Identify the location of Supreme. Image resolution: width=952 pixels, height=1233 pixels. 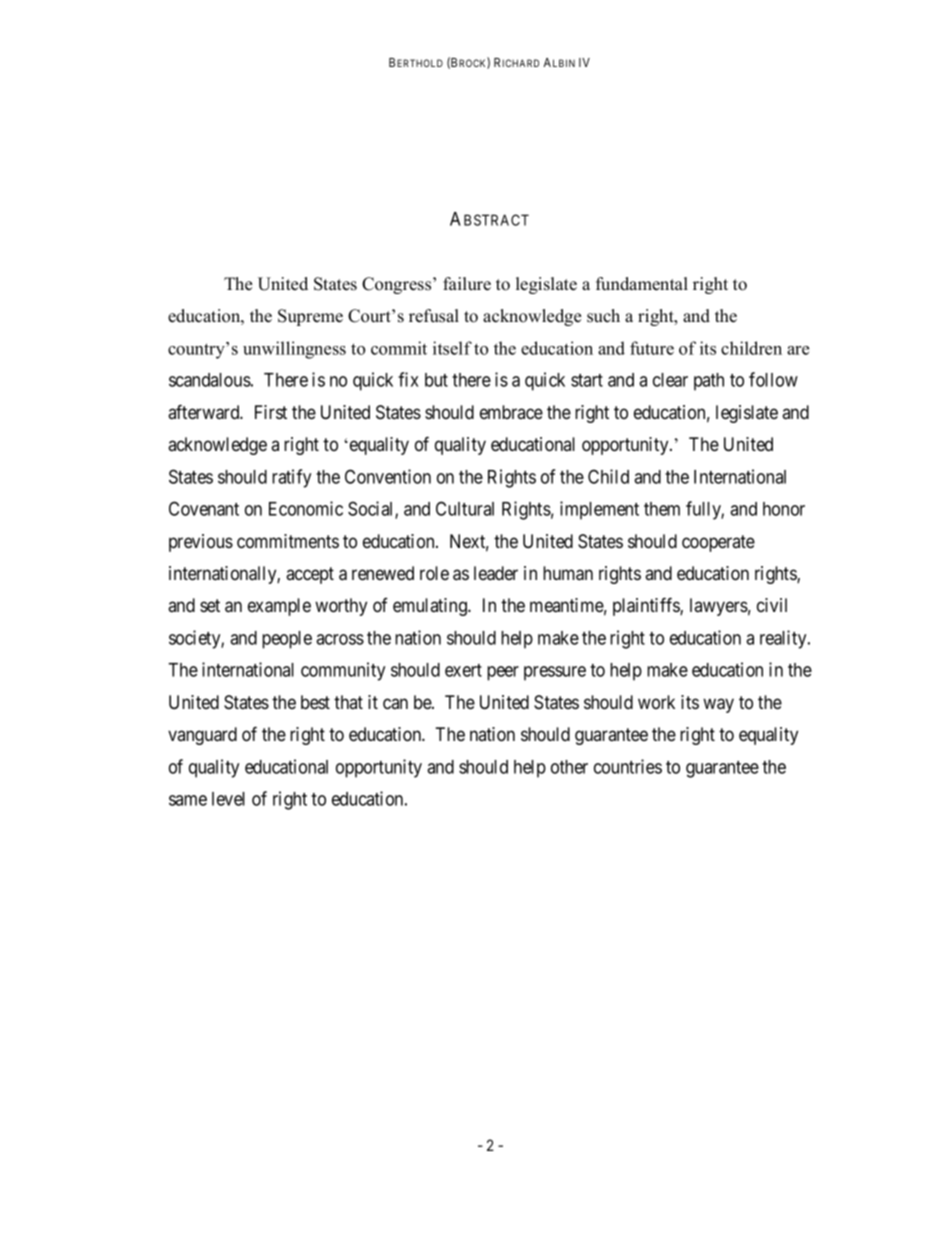
(310, 317).
